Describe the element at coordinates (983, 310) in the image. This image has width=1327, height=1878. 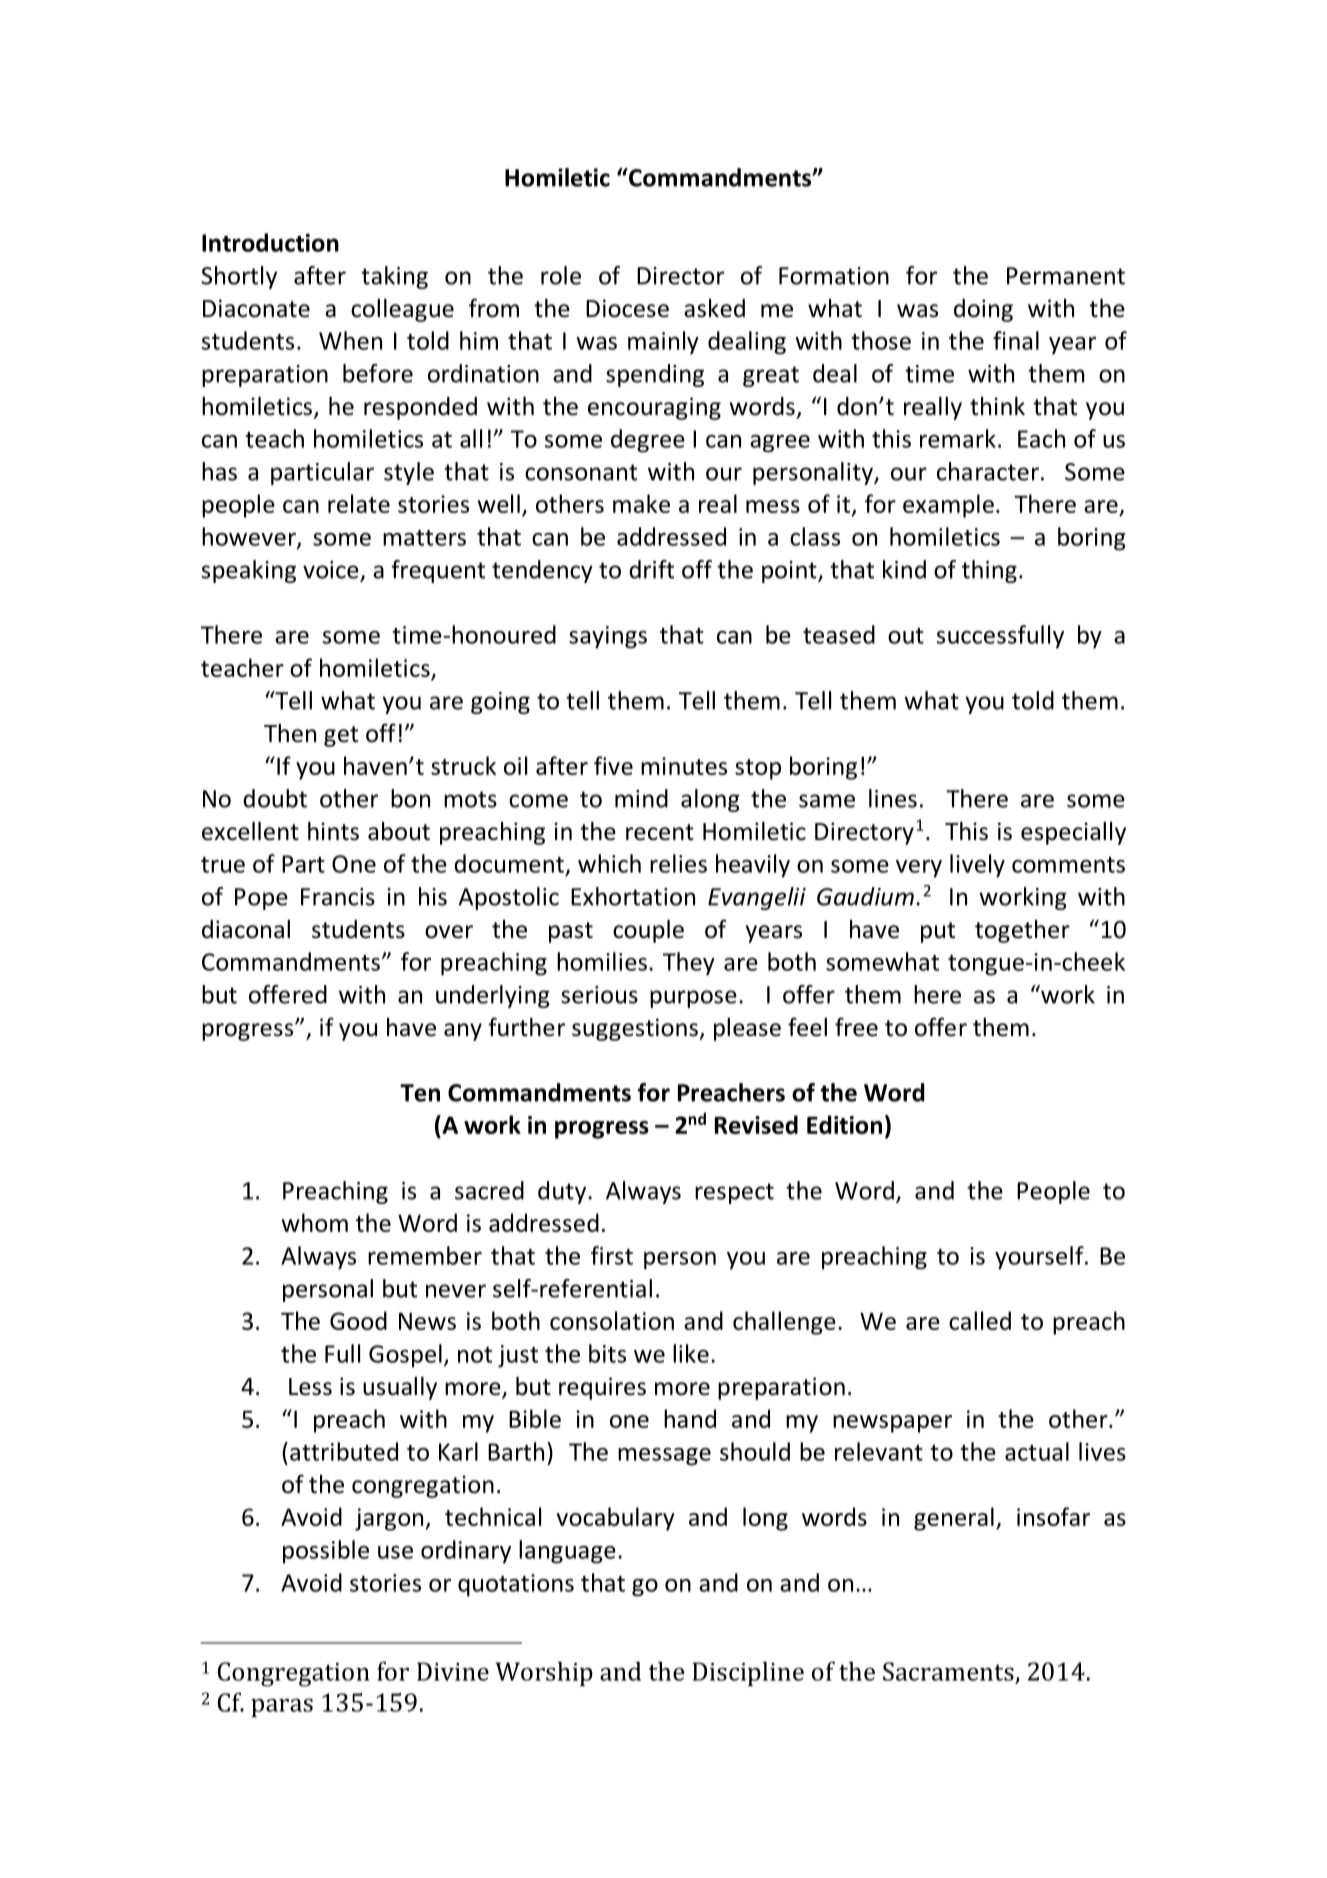
I see `doing` at that location.
